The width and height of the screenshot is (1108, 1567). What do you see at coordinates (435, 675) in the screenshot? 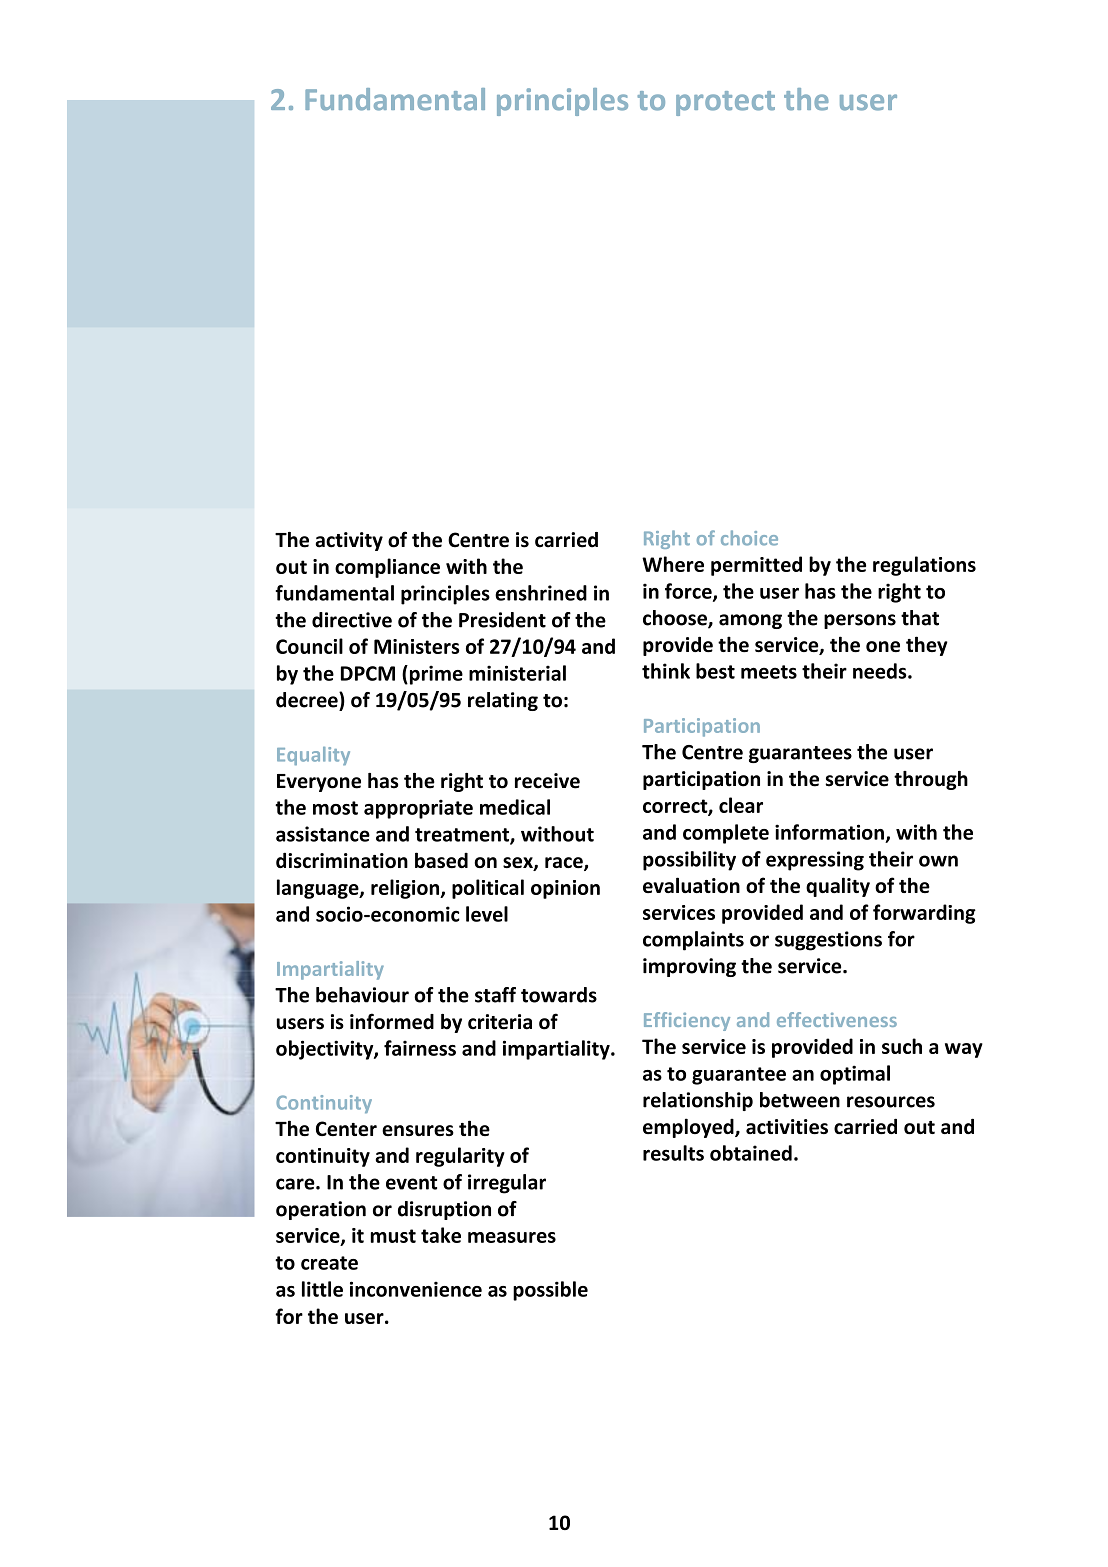
I see `prime` at bounding box center [435, 675].
